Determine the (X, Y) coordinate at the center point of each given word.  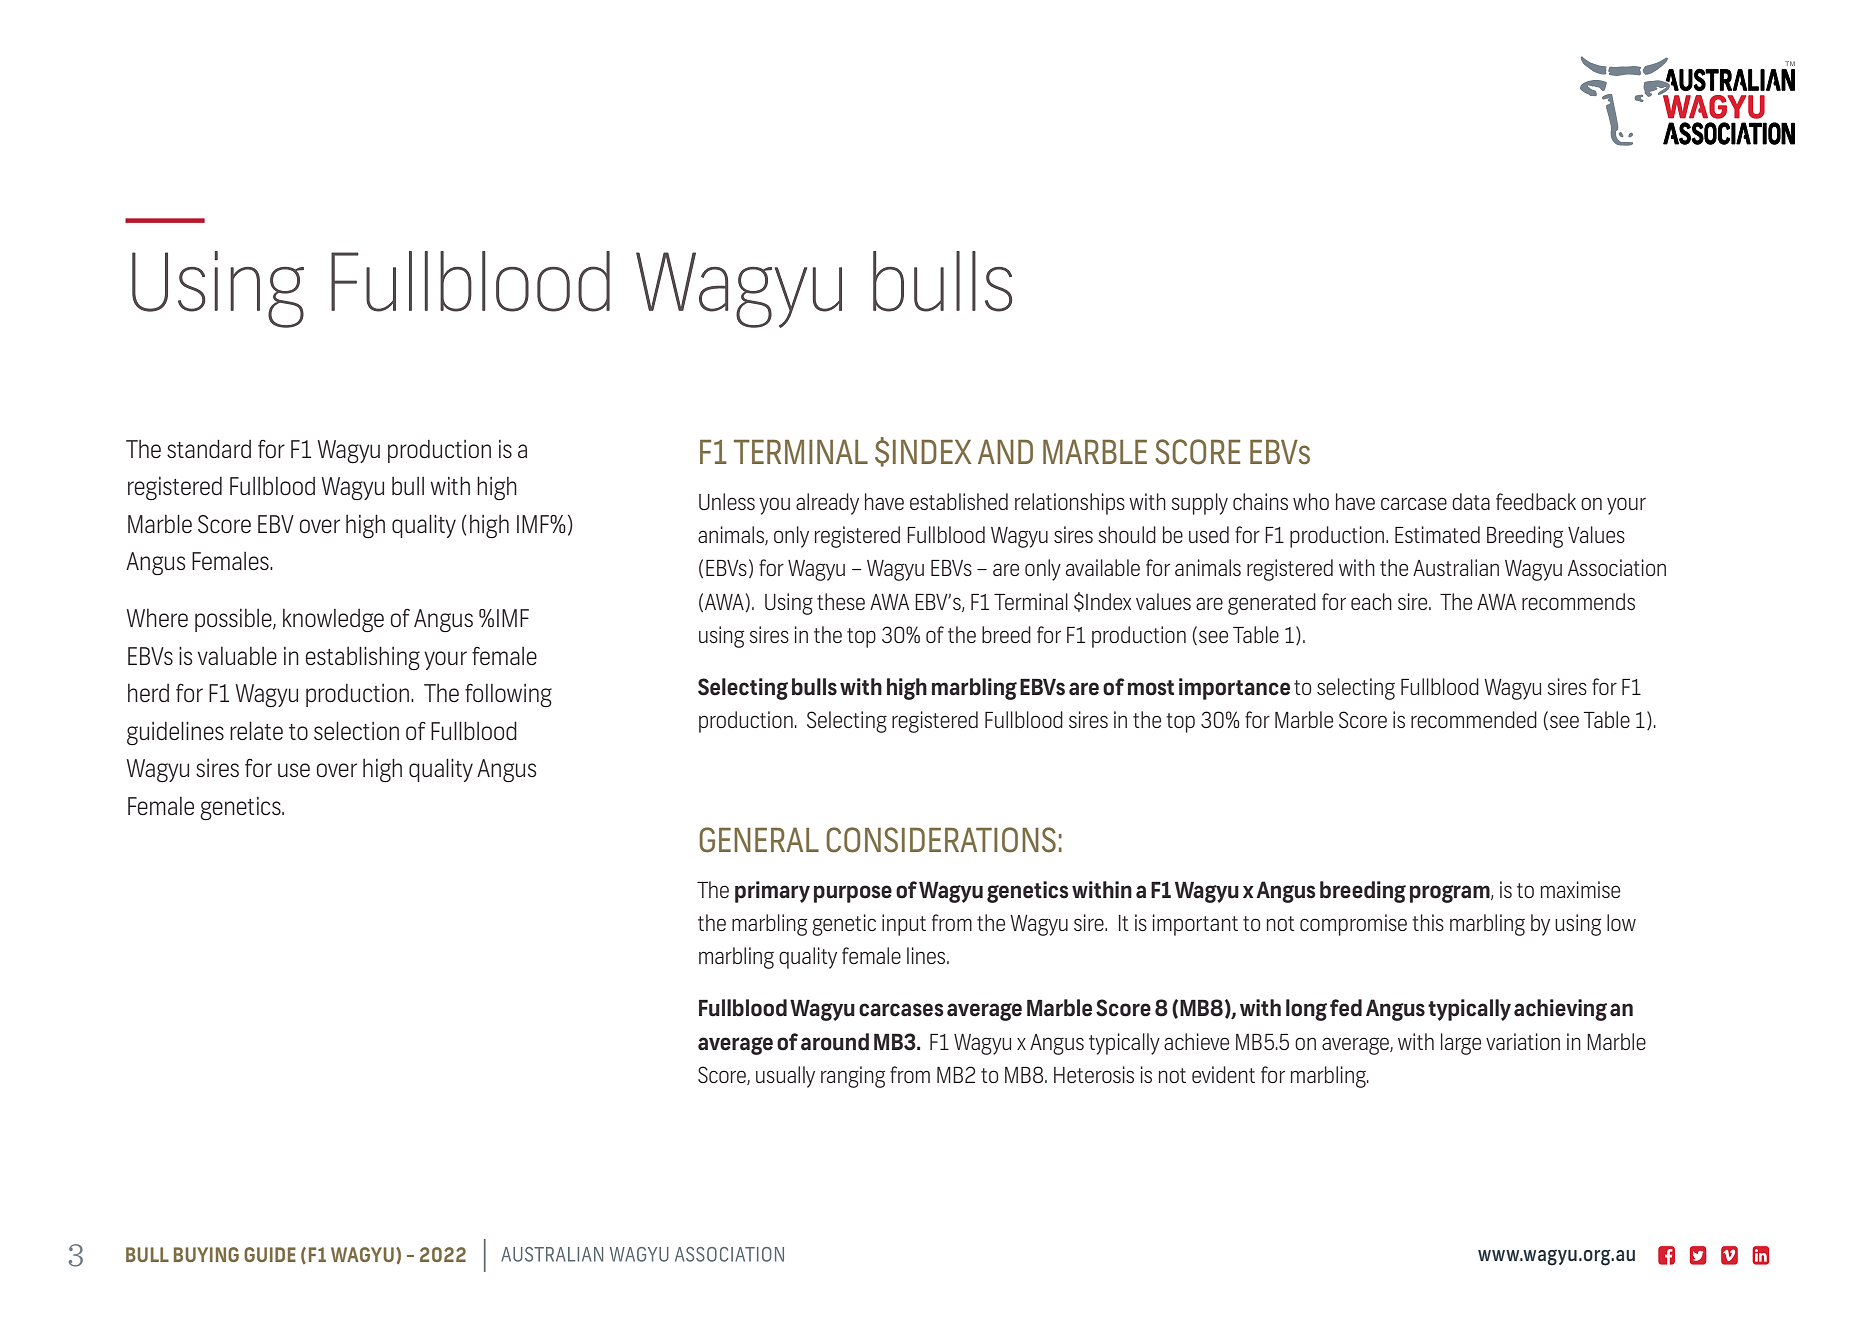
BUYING (206, 1254)
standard (209, 448)
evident (1223, 1074)
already (827, 504)
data (1471, 501)
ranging (853, 1077)
